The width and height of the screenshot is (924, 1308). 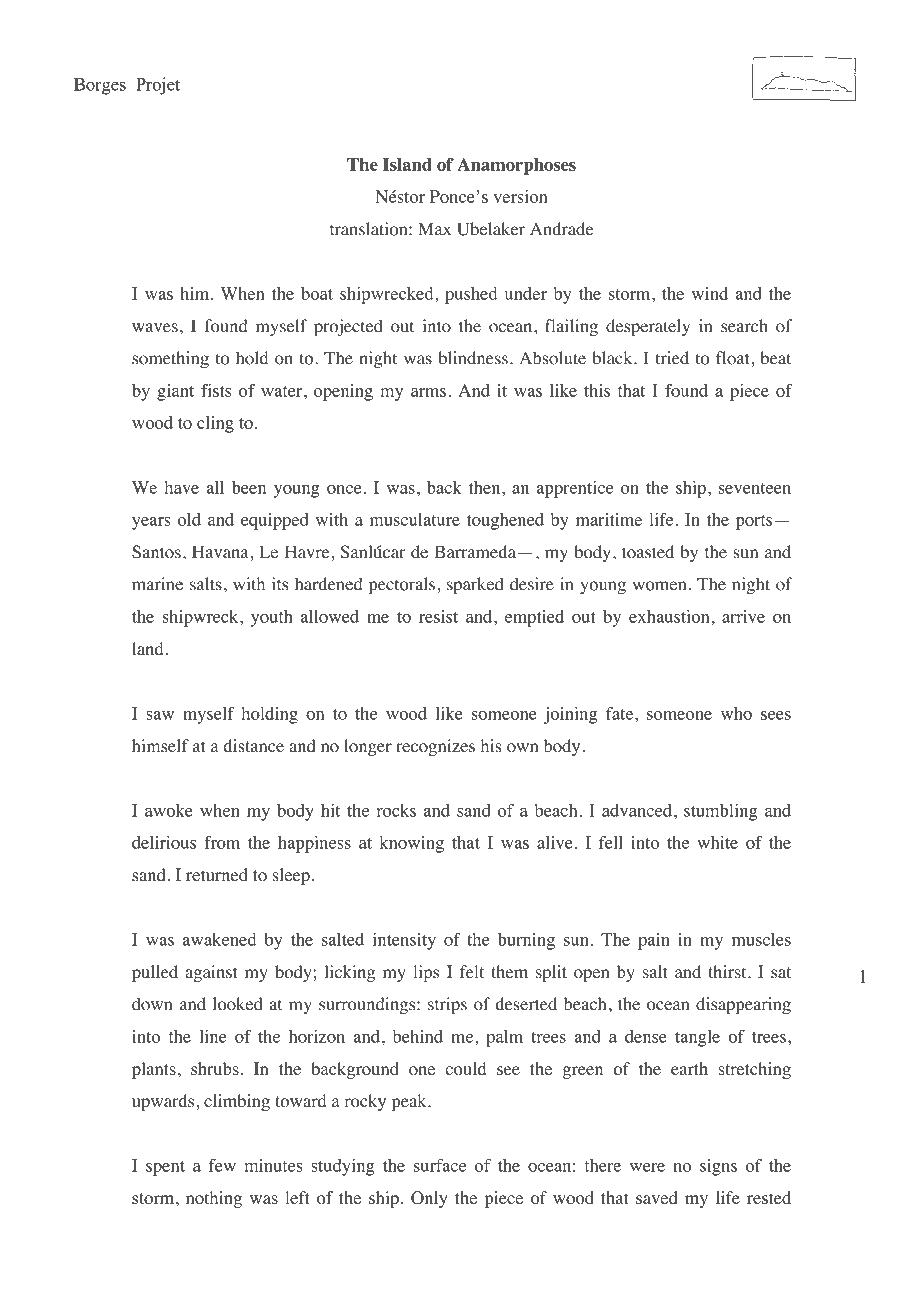 What do you see at coordinates (158, 86) in the screenshot?
I see `Projet` at bounding box center [158, 86].
